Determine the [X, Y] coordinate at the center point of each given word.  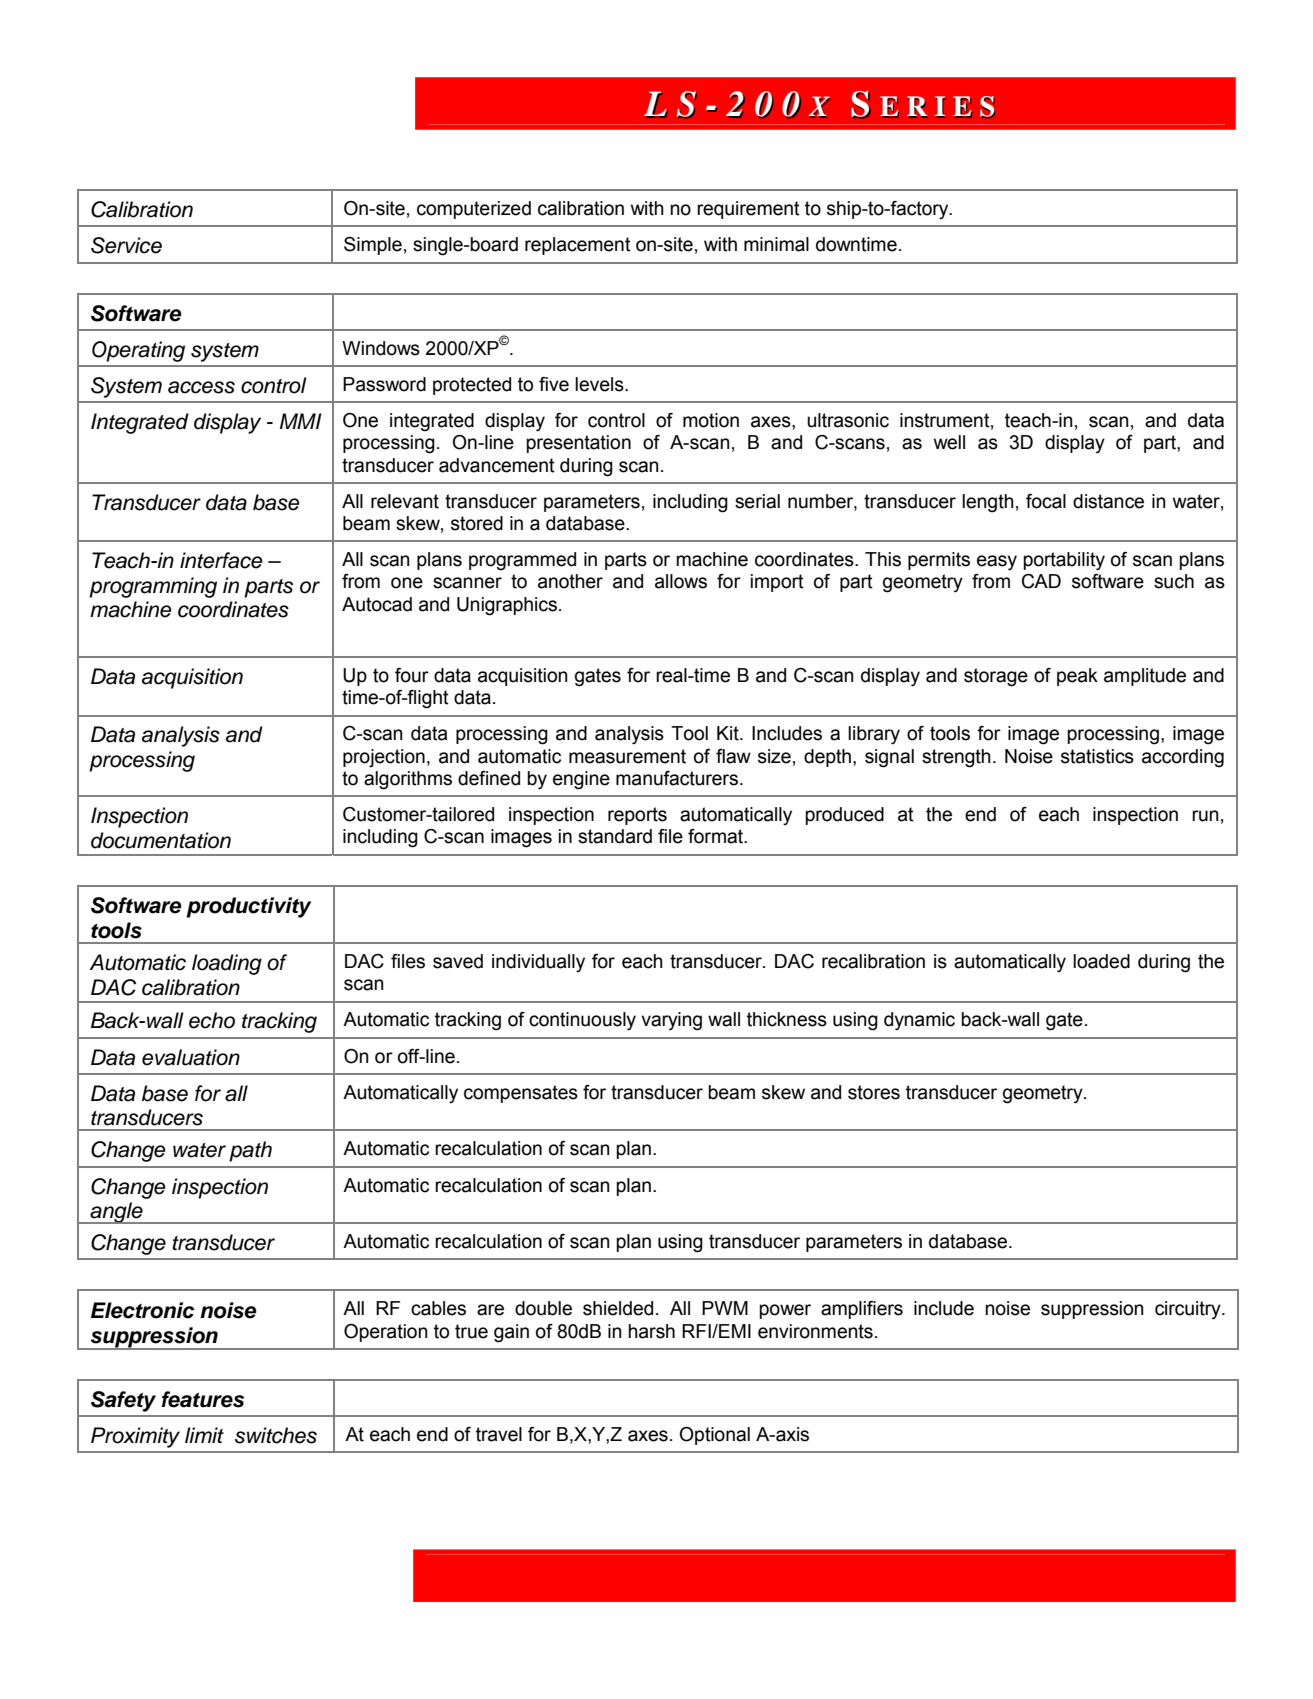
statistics [1097, 756]
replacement [578, 246]
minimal [776, 244]
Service [126, 245]
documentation [161, 840]
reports [637, 816]
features [203, 1399]
